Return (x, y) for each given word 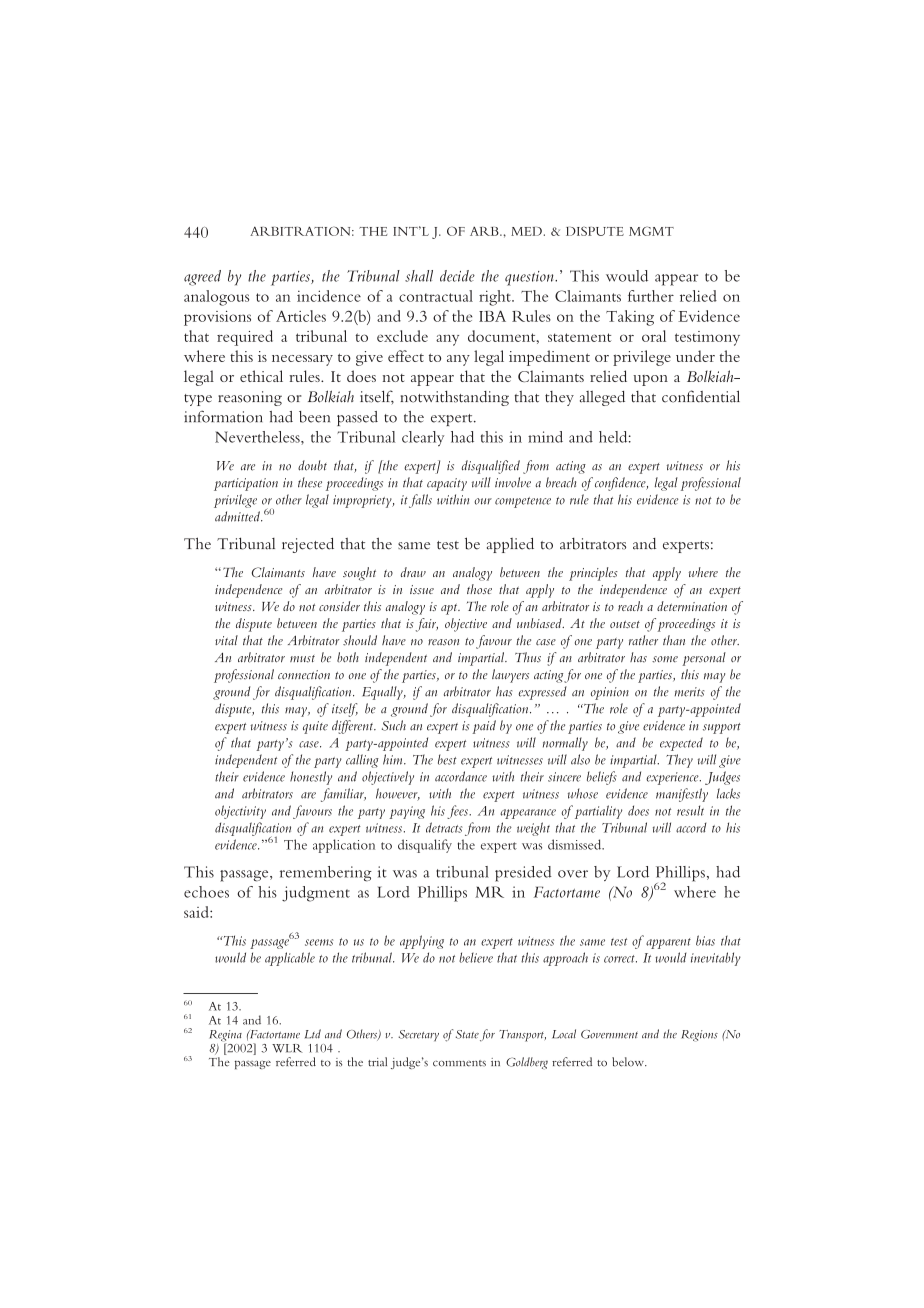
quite (315, 727)
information (223, 416)
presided (523, 874)
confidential (701, 396)
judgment (316, 894)
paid (484, 727)
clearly (423, 438)
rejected (308, 545)
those (479, 589)
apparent (668, 943)
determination (692, 606)
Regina (226, 1037)
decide (457, 276)
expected (681, 744)
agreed (202, 278)
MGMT (651, 231)
